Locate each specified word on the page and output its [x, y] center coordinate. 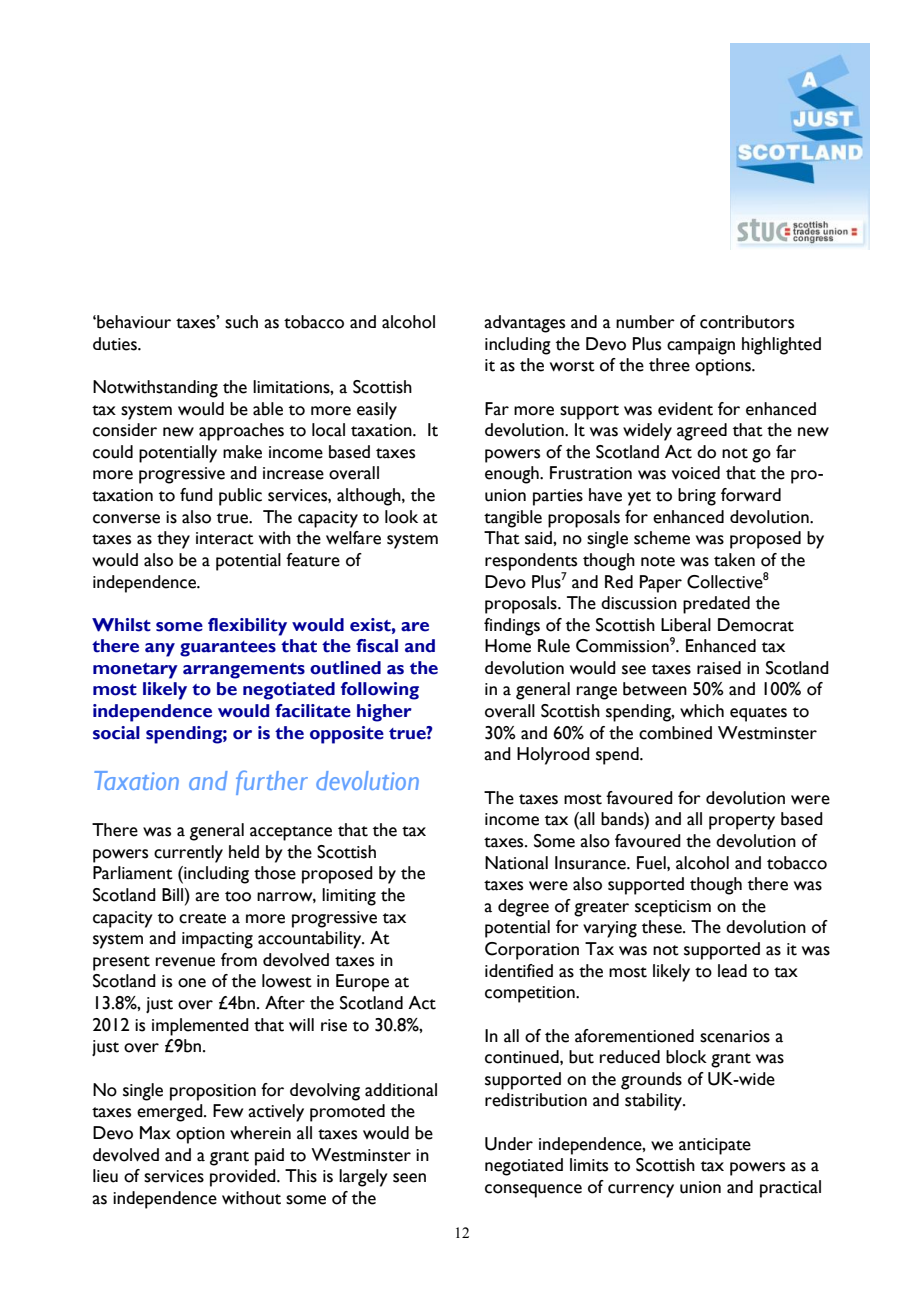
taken [734, 560]
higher [384, 713]
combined [675, 733]
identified [519, 971]
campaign [701, 346]
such [241, 322]
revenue [185, 962]
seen [409, 1178]
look [401, 517]
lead [732, 971]
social [116, 733]
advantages [524, 324]
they [173, 540]
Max [155, 1133]
